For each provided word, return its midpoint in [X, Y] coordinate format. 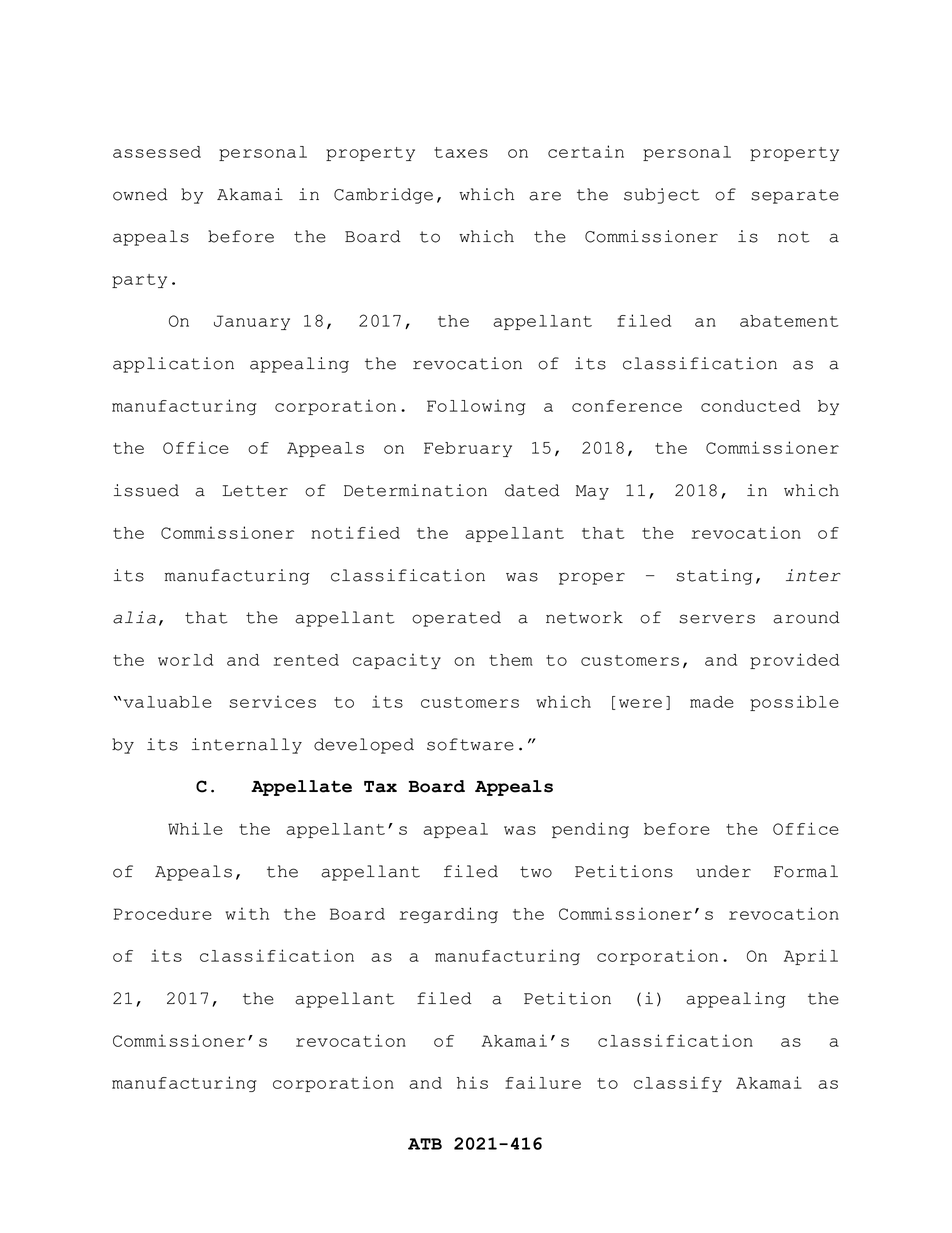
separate [795, 196]
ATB [425, 1144]
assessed [157, 152]
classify [678, 1084]
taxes [461, 152]
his [472, 1082]
